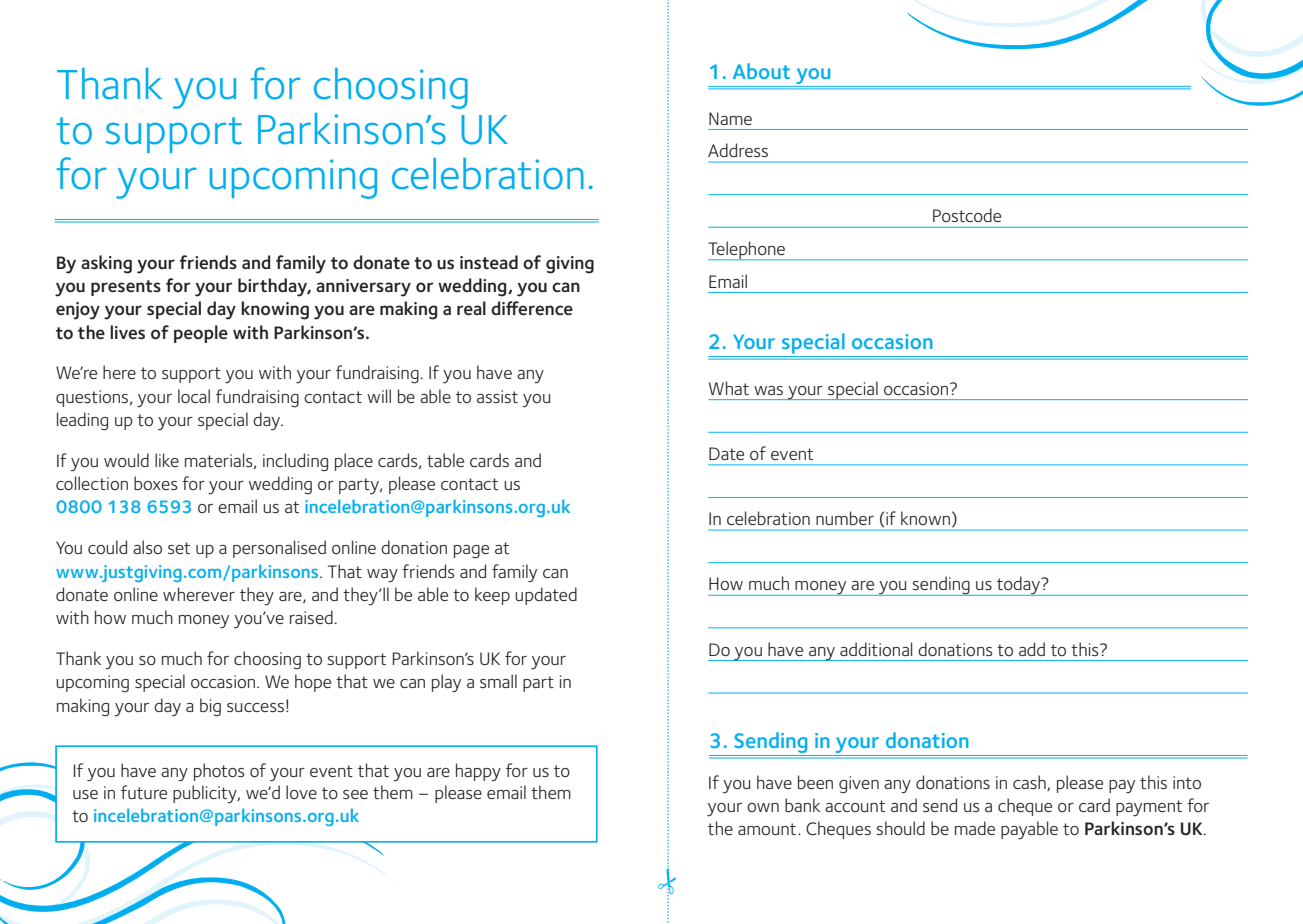 This screenshot has height=924, width=1303. Describe the element at coordinates (761, 71) in the screenshot. I see `About` at that location.
